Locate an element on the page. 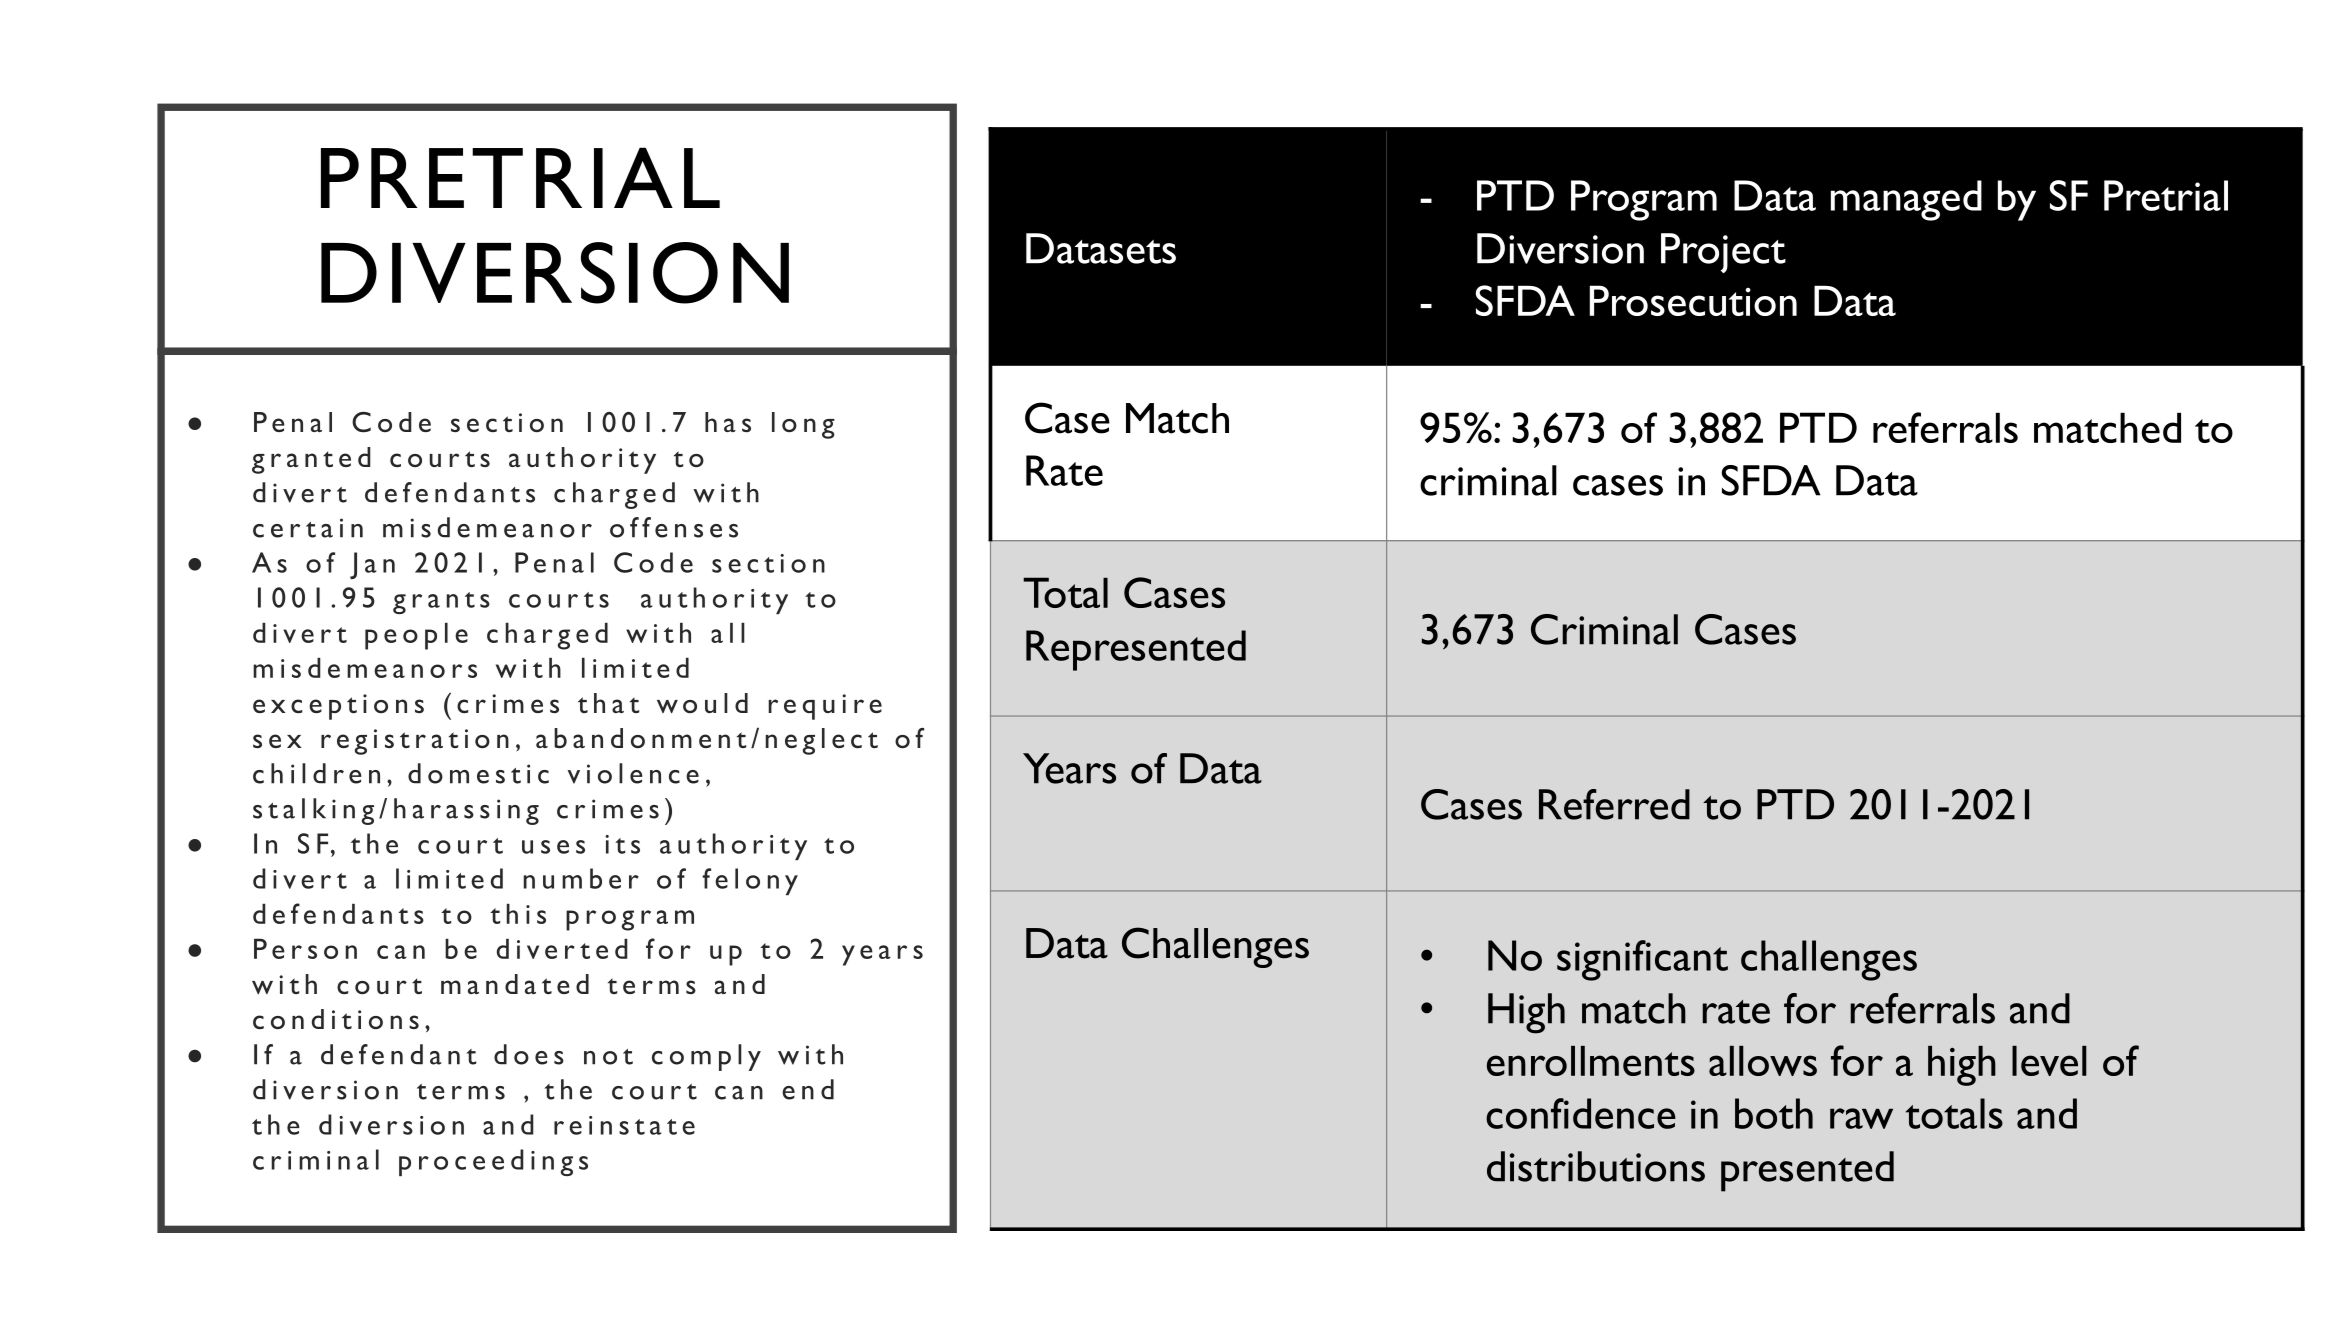  Project is located at coordinates (1723, 253).
